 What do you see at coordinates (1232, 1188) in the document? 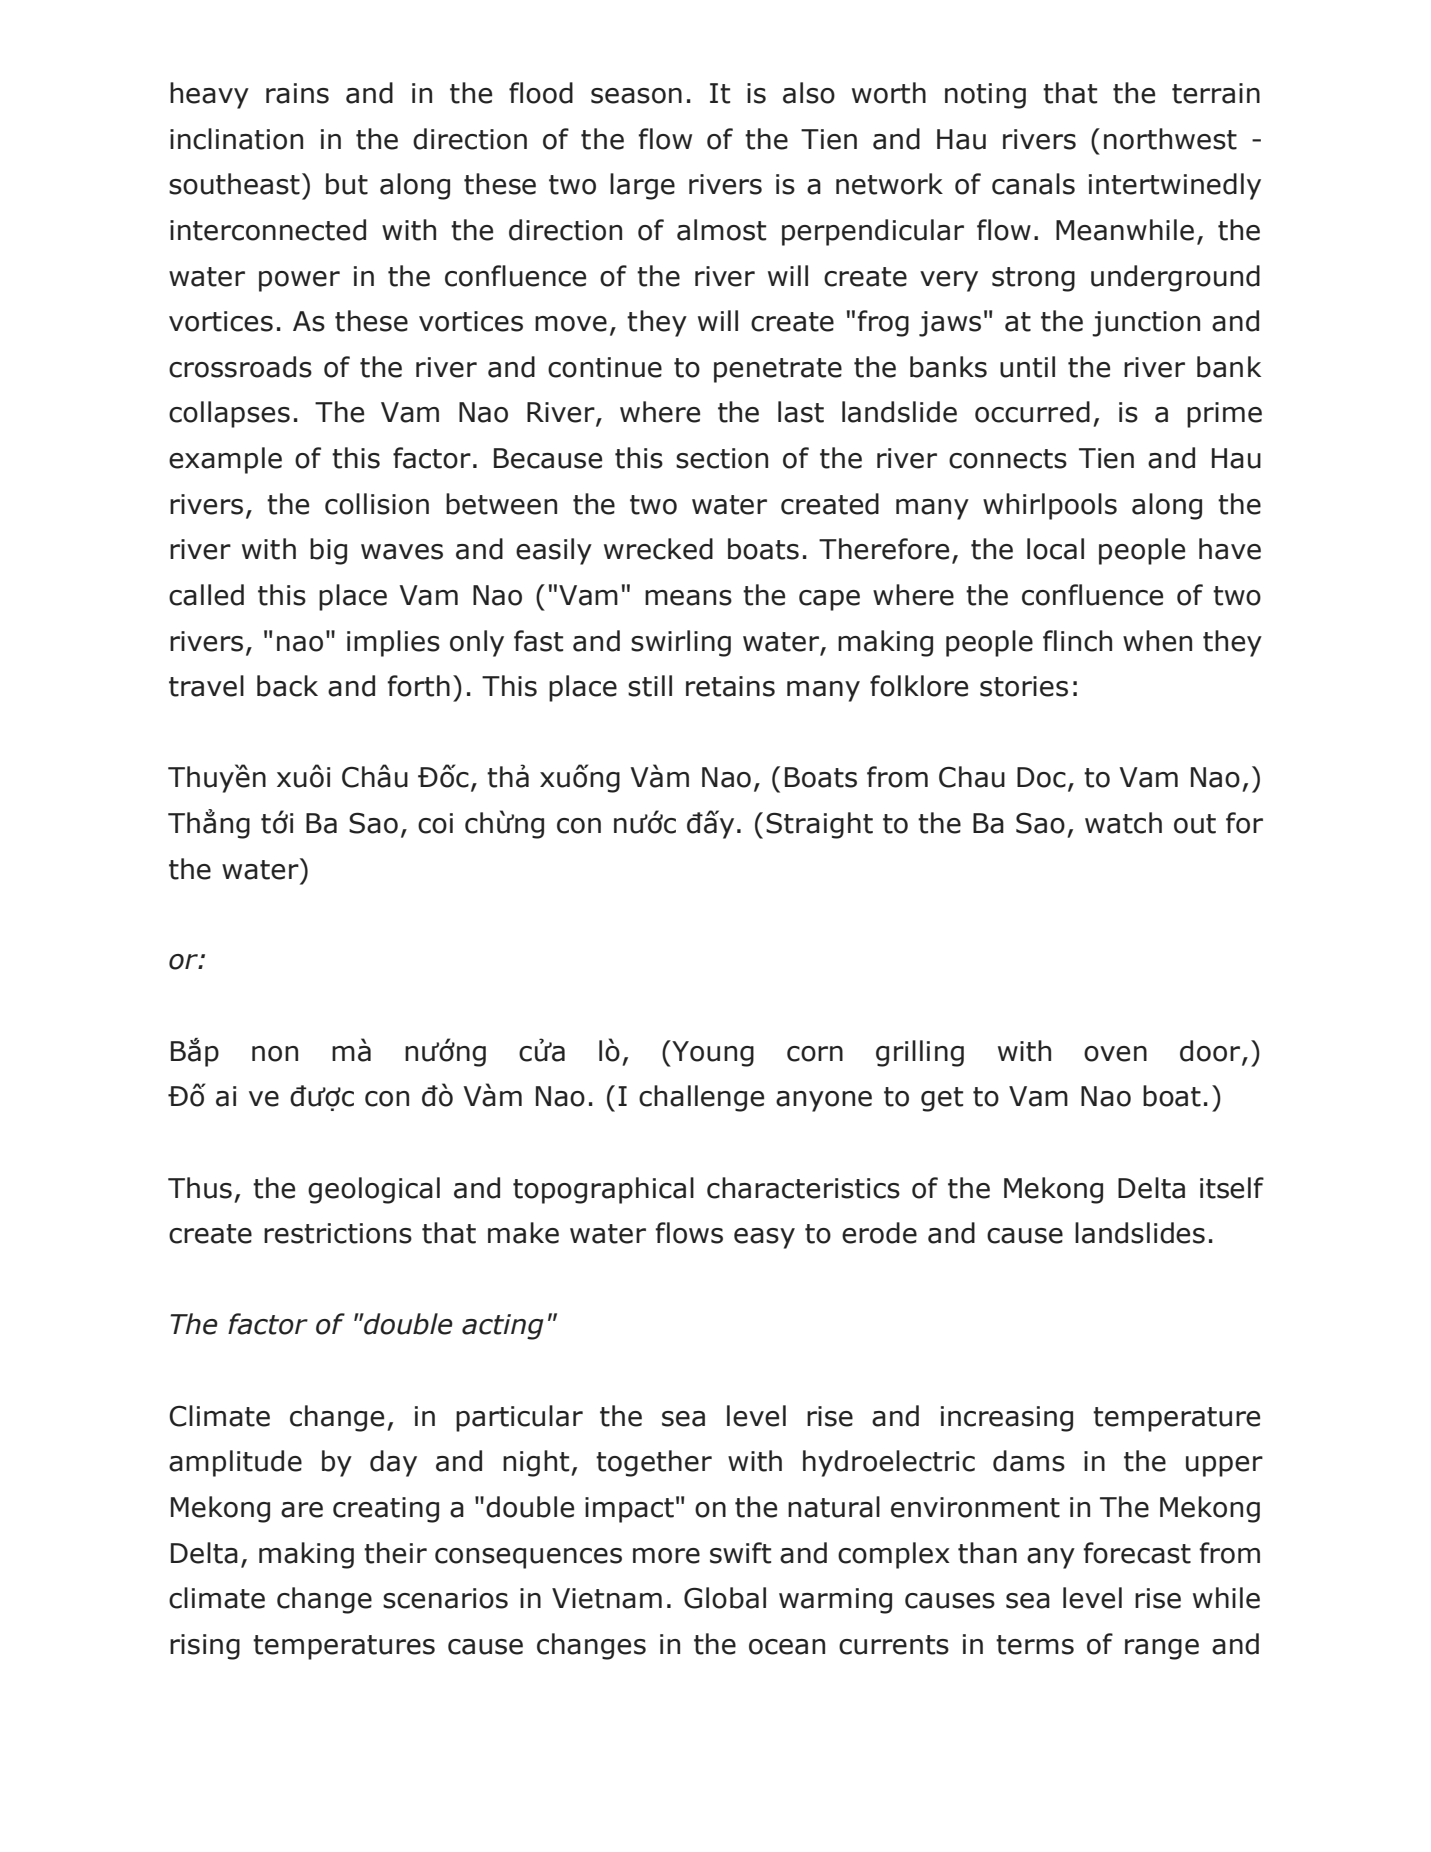
I see `itself` at bounding box center [1232, 1188].
